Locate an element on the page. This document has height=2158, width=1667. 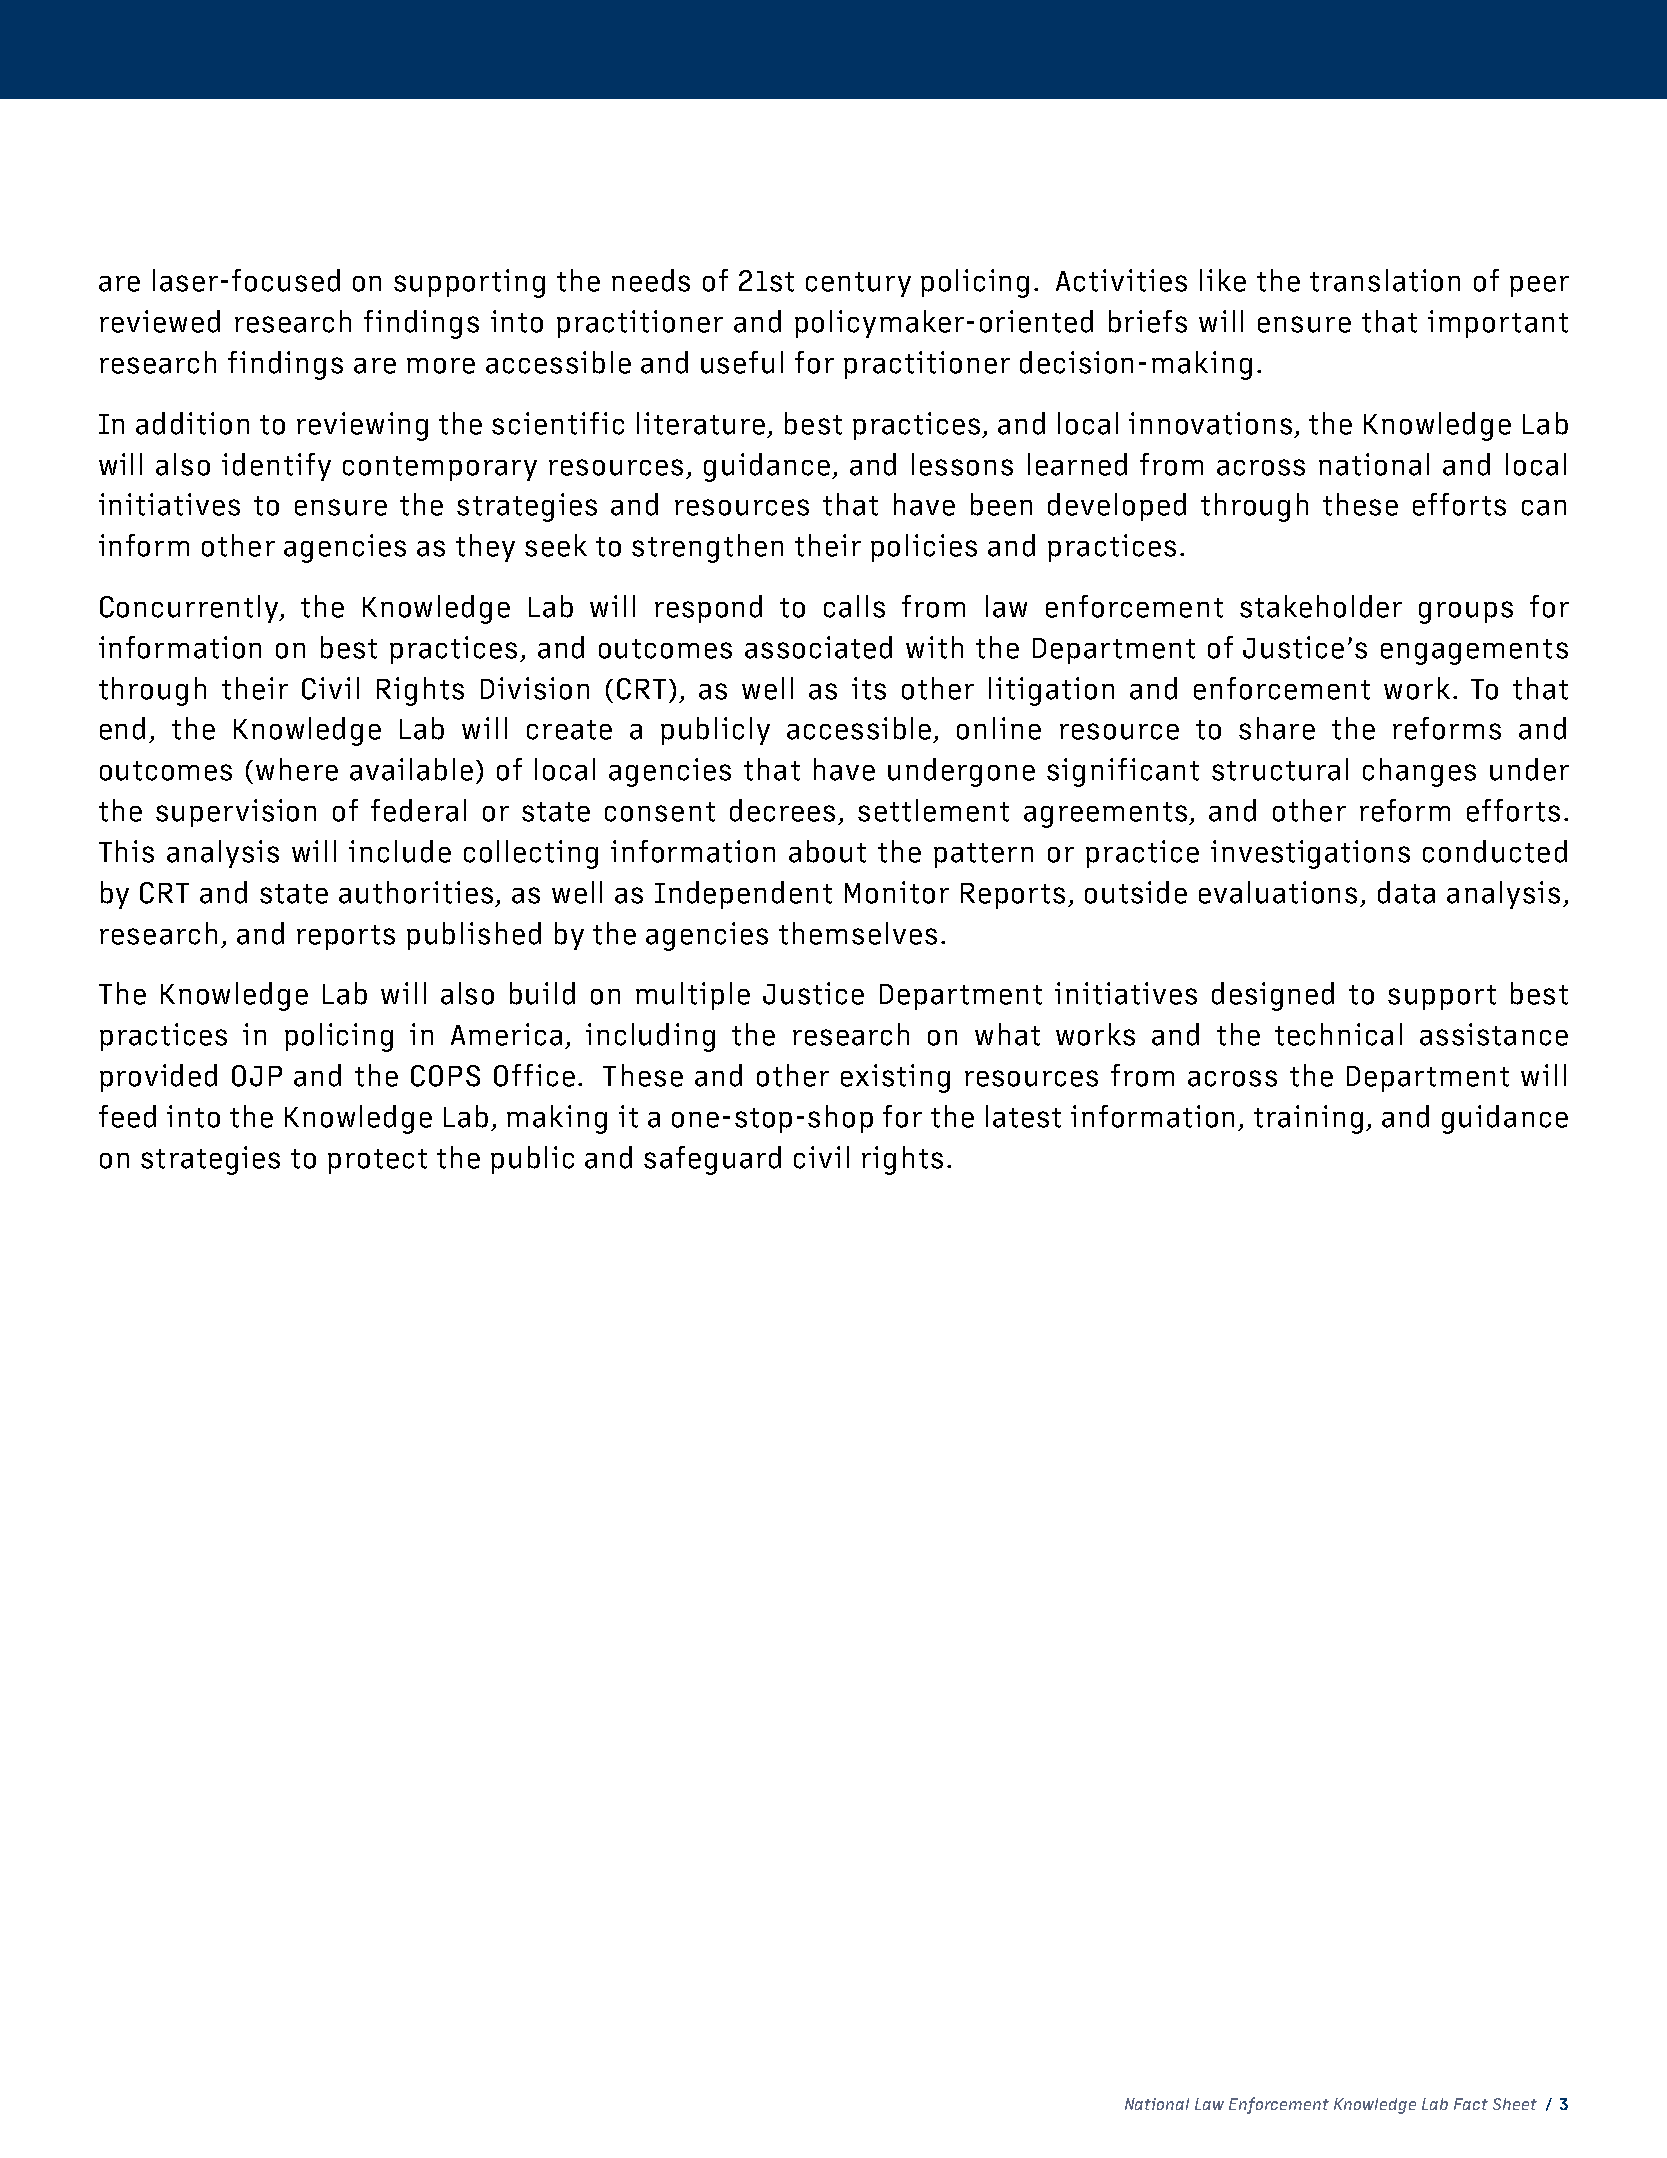
data is located at coordinates (1406, 892).
